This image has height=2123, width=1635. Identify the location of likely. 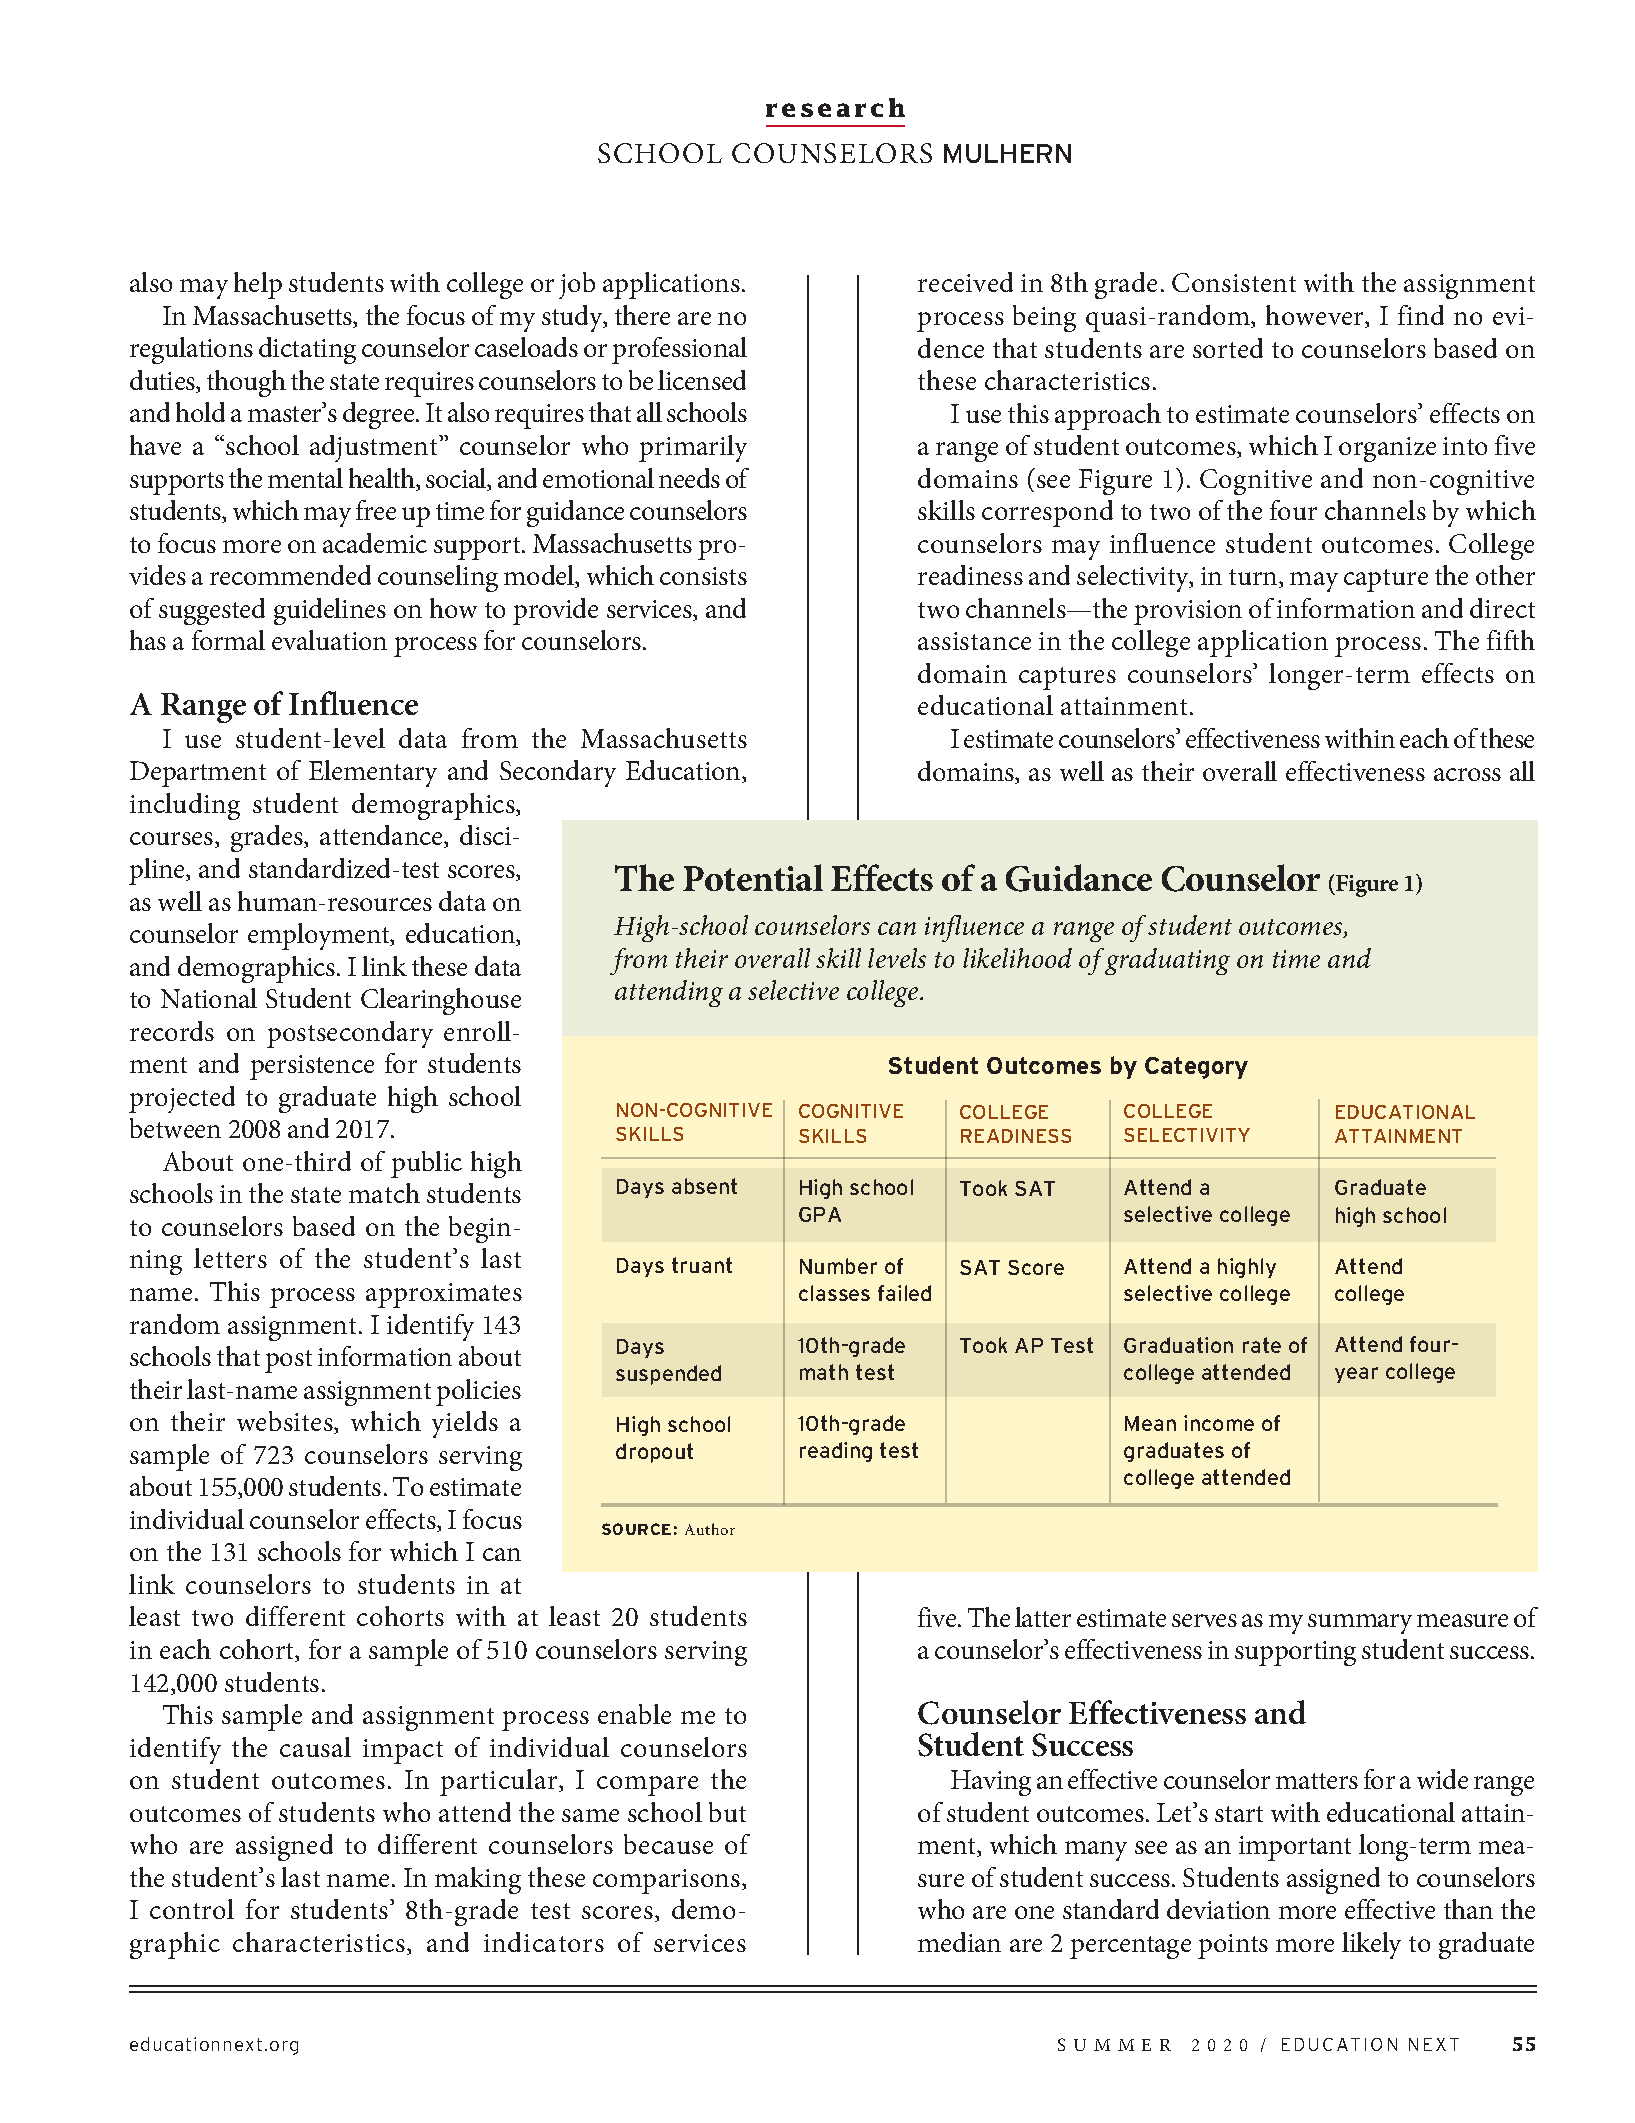
(1371, 1945).
